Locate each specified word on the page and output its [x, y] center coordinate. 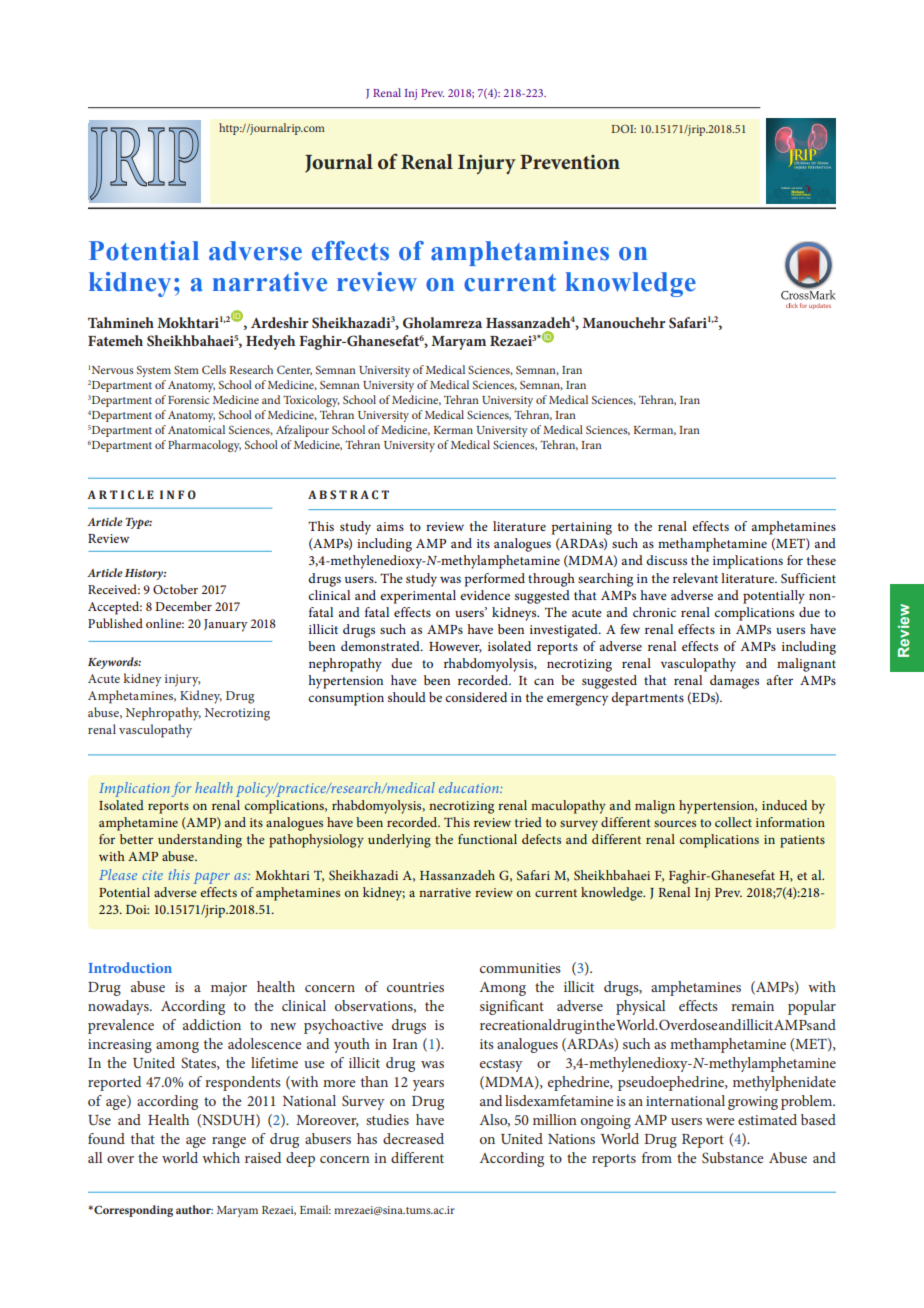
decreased [413, 1138]
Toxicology [311, 401]
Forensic [188, 400]
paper [212, 878]
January [226, 625]
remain [752, 1006]
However [455, 647]
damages [734, 682]
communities [520, 968]
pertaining [582, 528]
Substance [732, 1157]
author [194, 1209]
